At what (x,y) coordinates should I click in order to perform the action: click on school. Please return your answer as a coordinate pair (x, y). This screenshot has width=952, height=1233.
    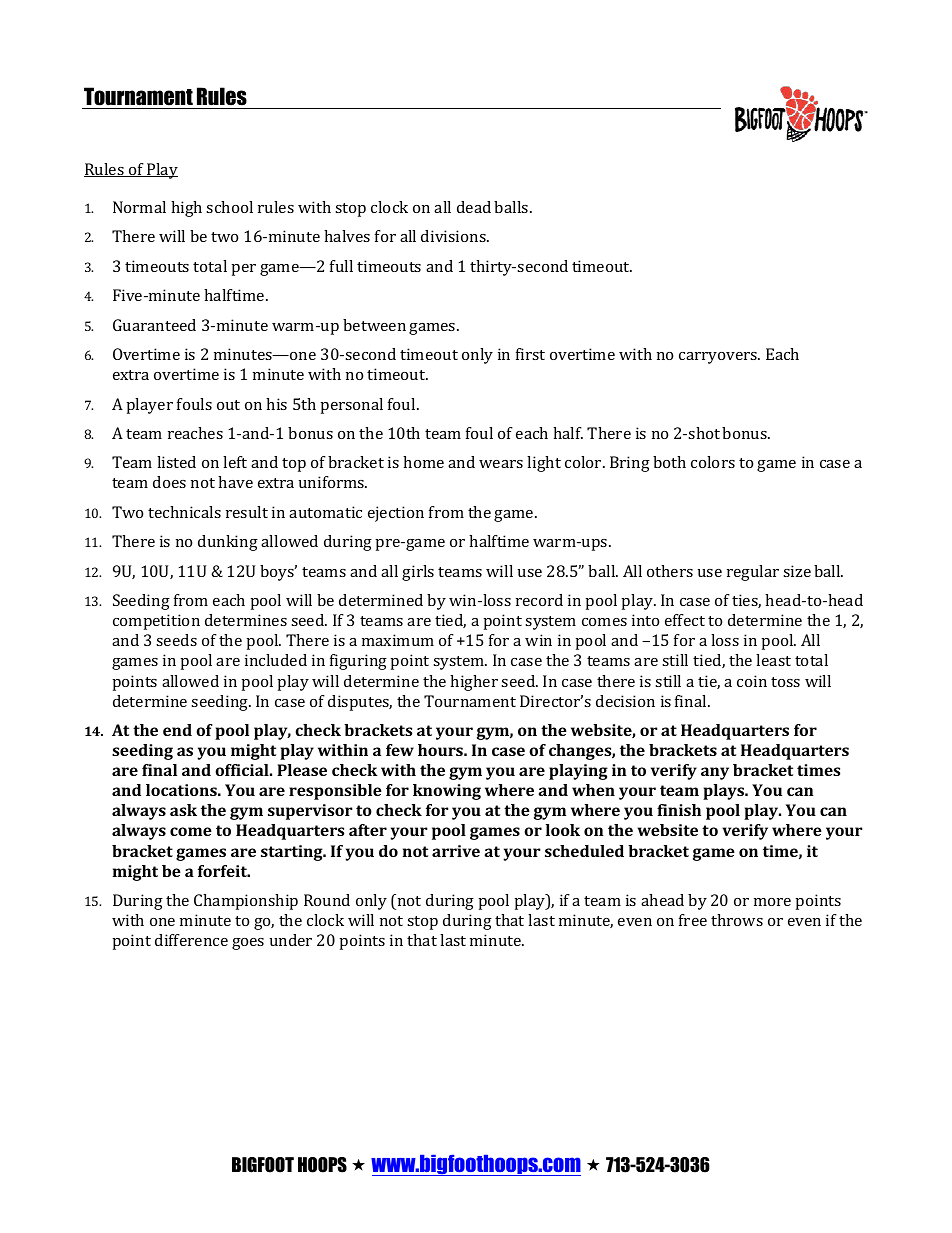
    Looking at the image, I should click on (229, 207).
